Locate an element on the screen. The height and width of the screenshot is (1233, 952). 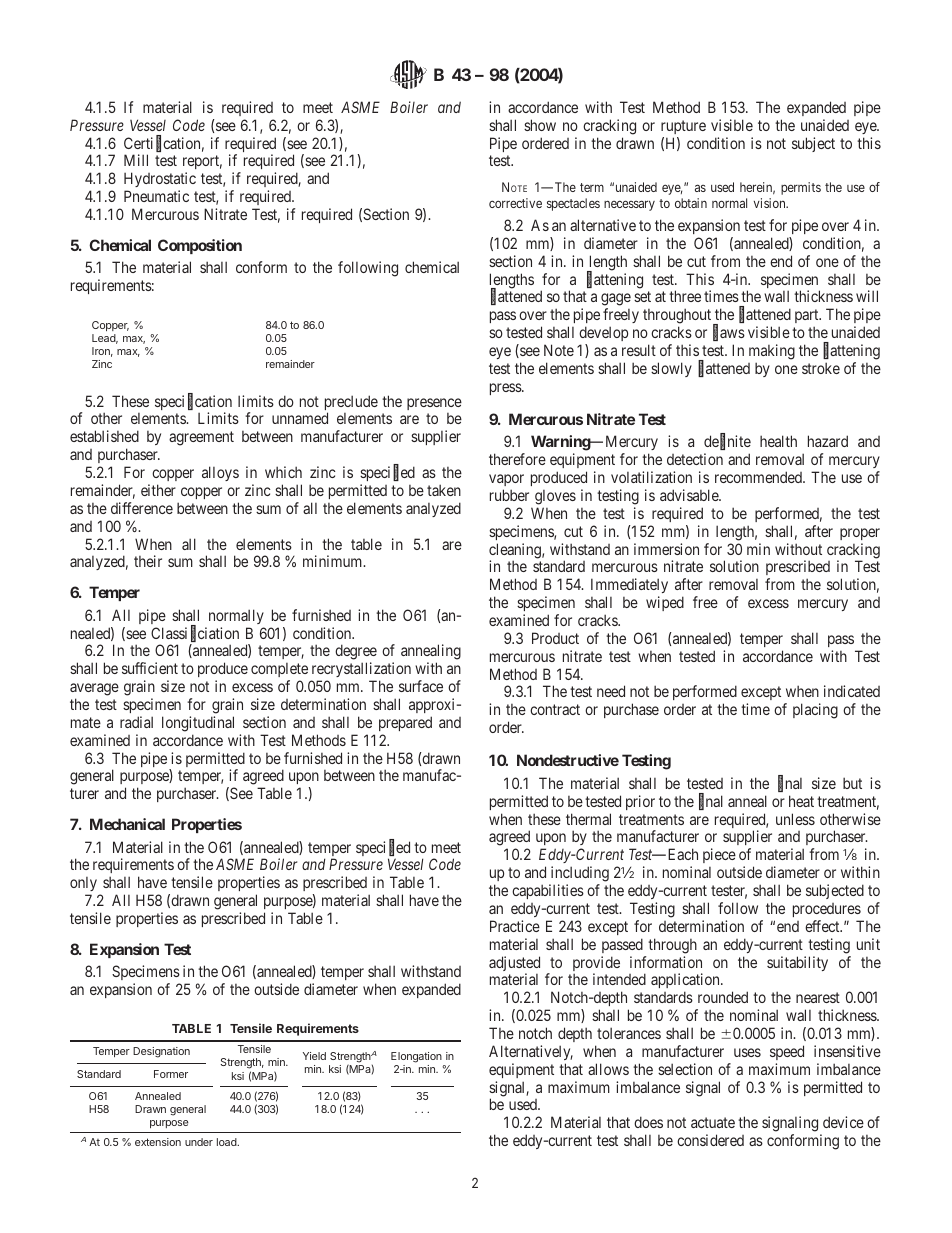
effect is located at coordinates (823, 926).
